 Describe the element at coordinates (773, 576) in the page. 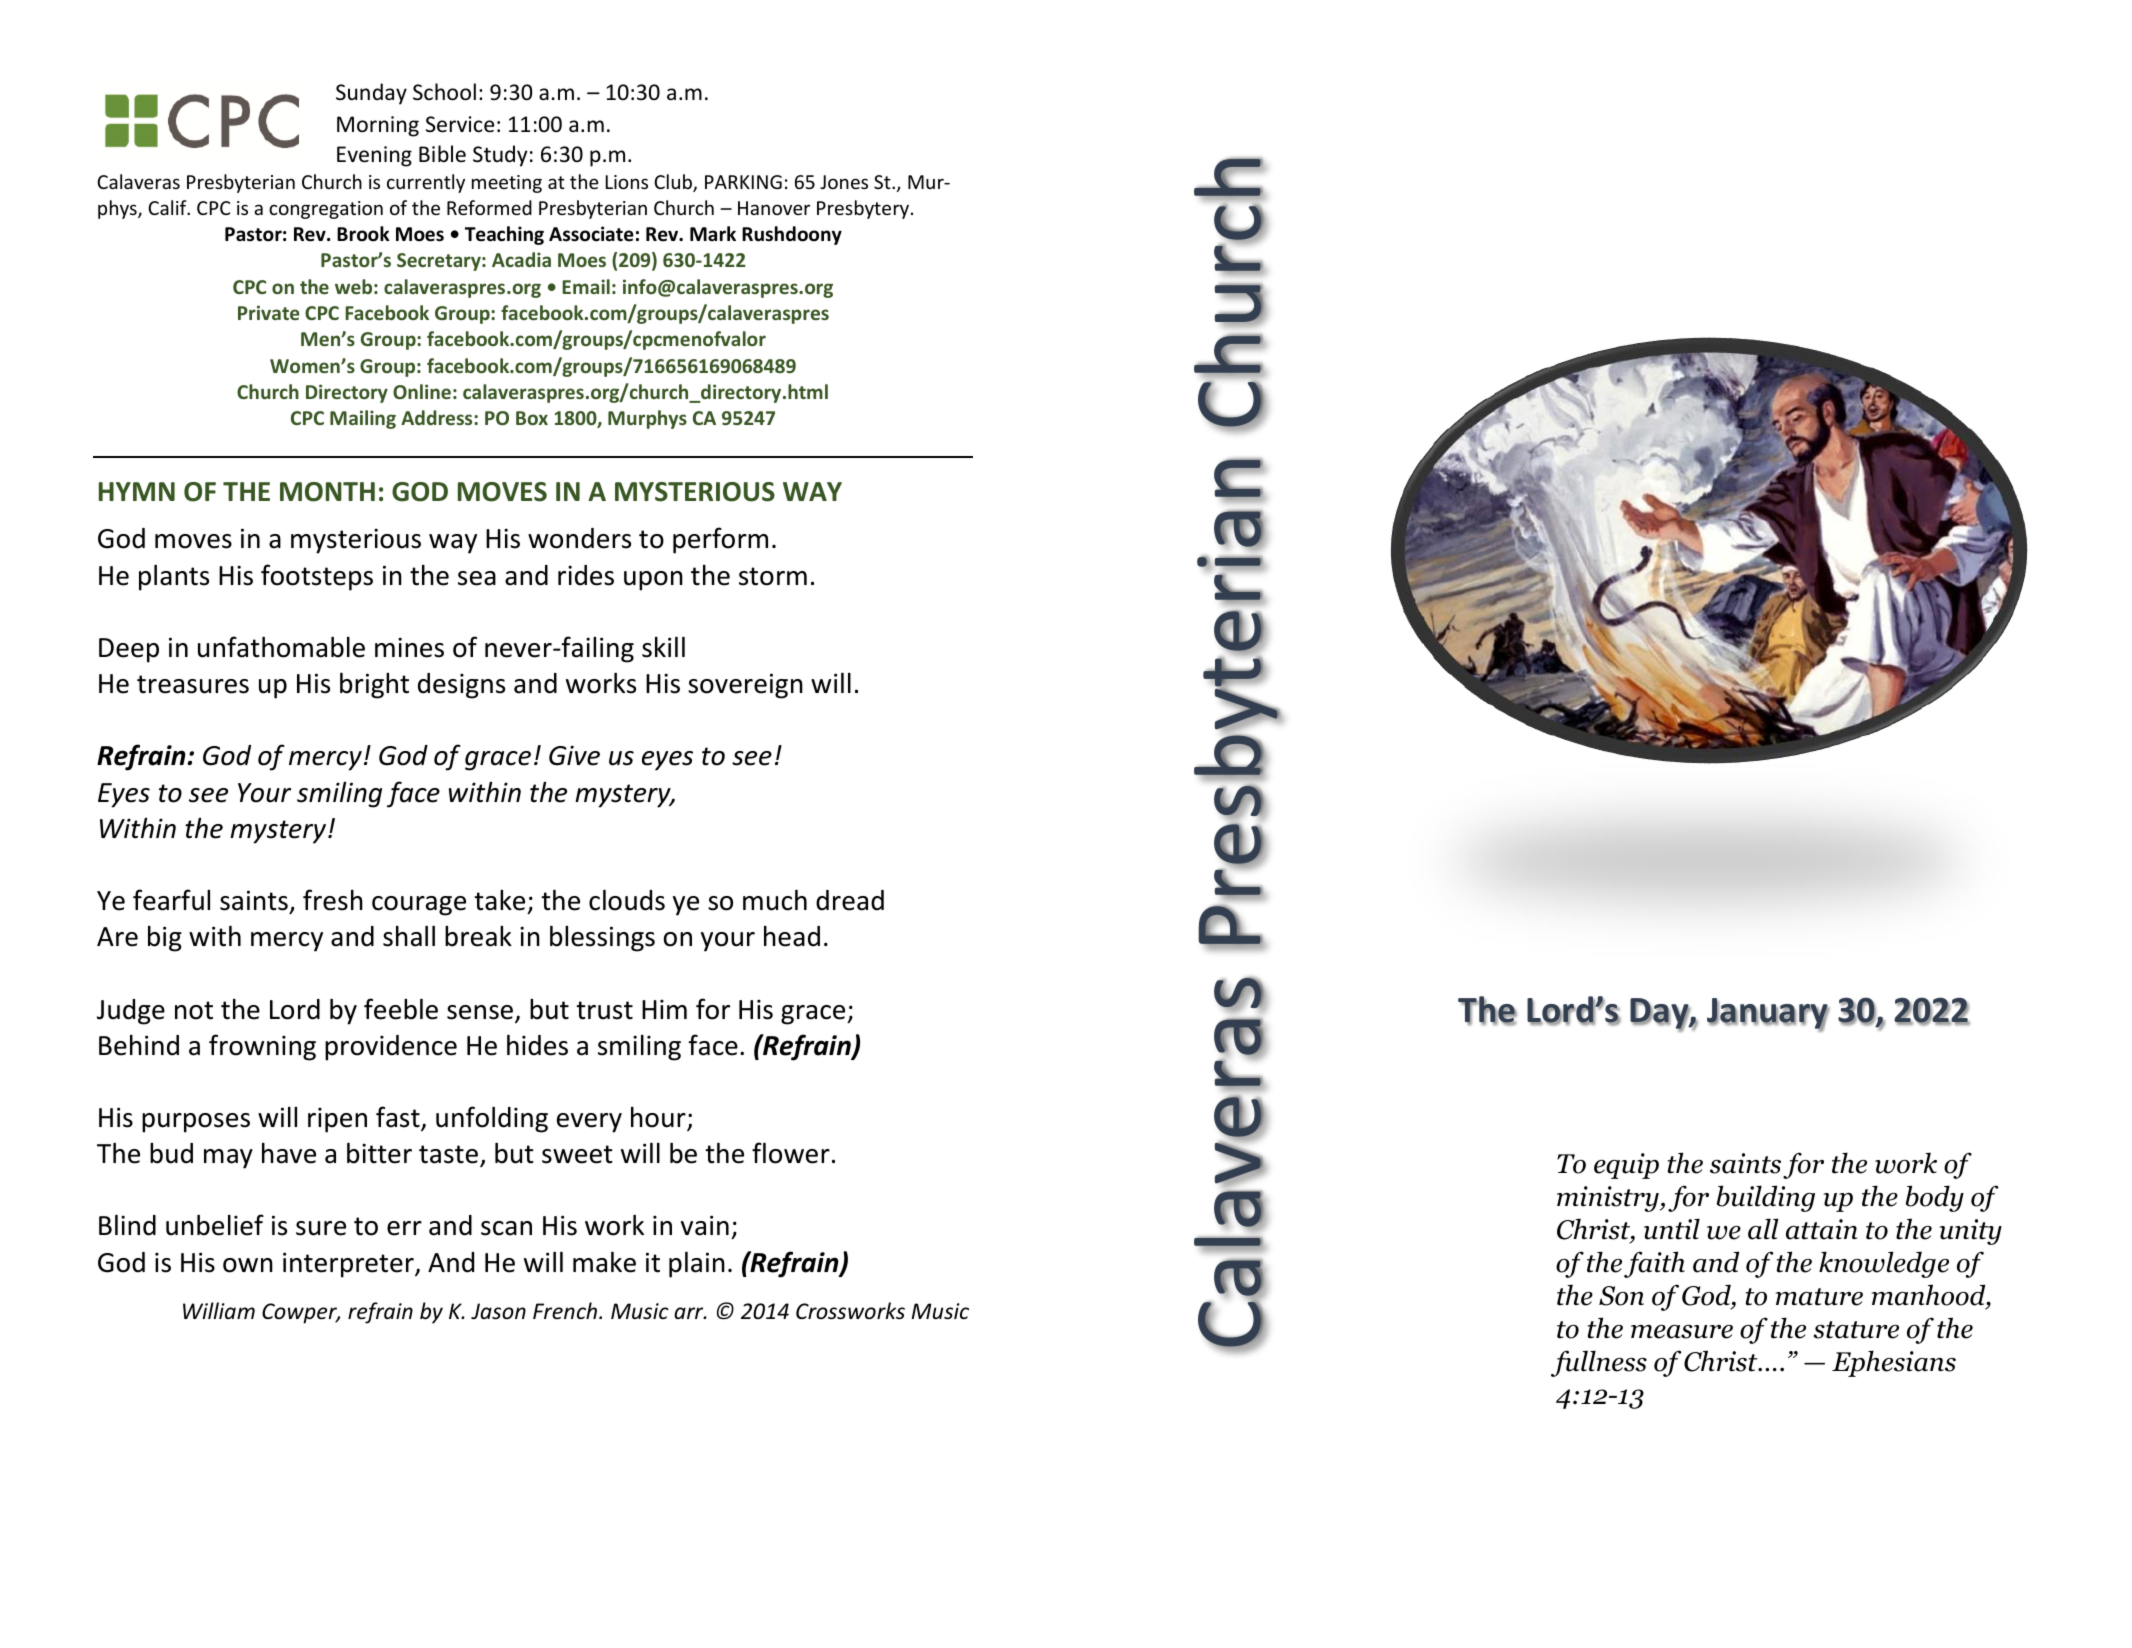

I see `storm` at that location.
